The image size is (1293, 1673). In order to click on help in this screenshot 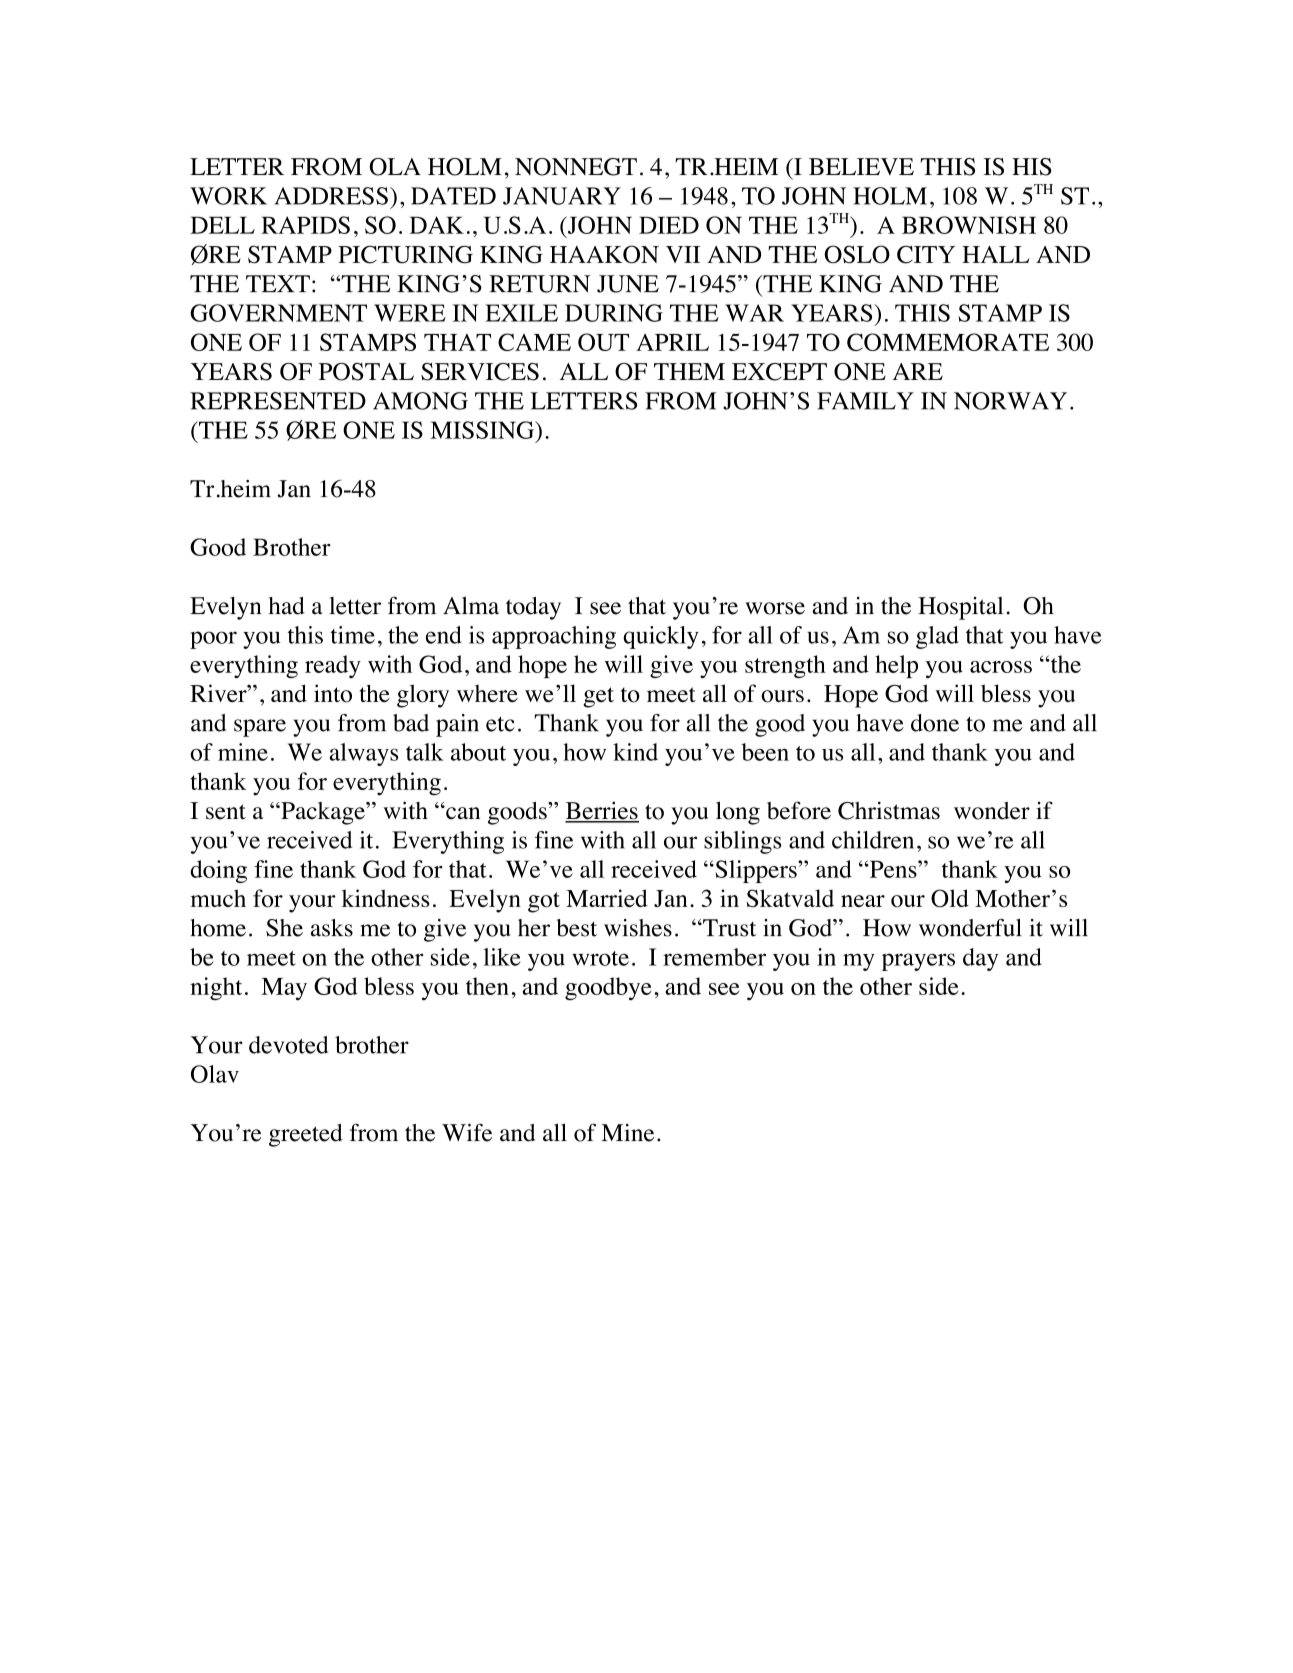, I will do `click(896, 666)`.
